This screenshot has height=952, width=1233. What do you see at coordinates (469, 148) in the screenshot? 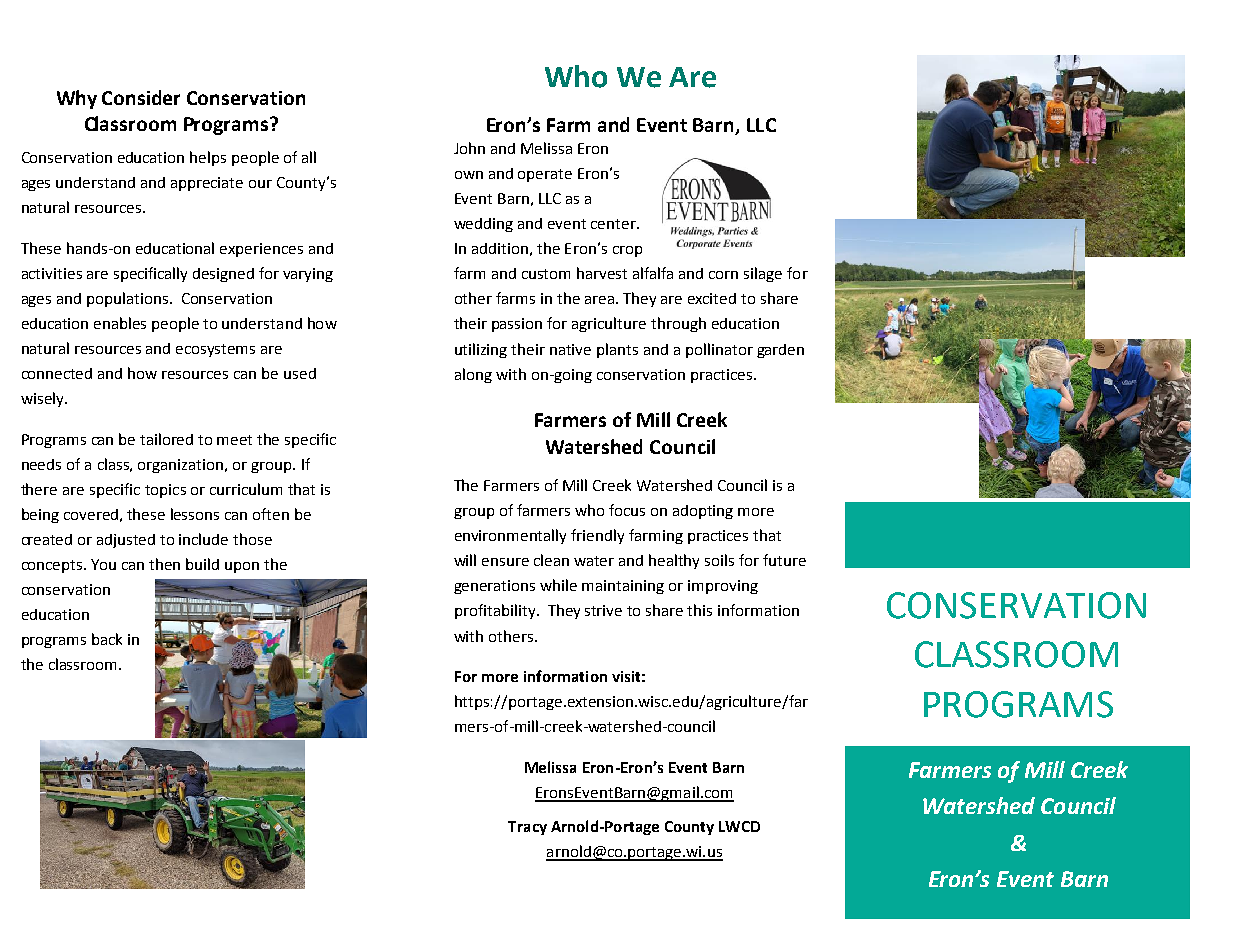
I see `John` at bounding box center [469, 148].
